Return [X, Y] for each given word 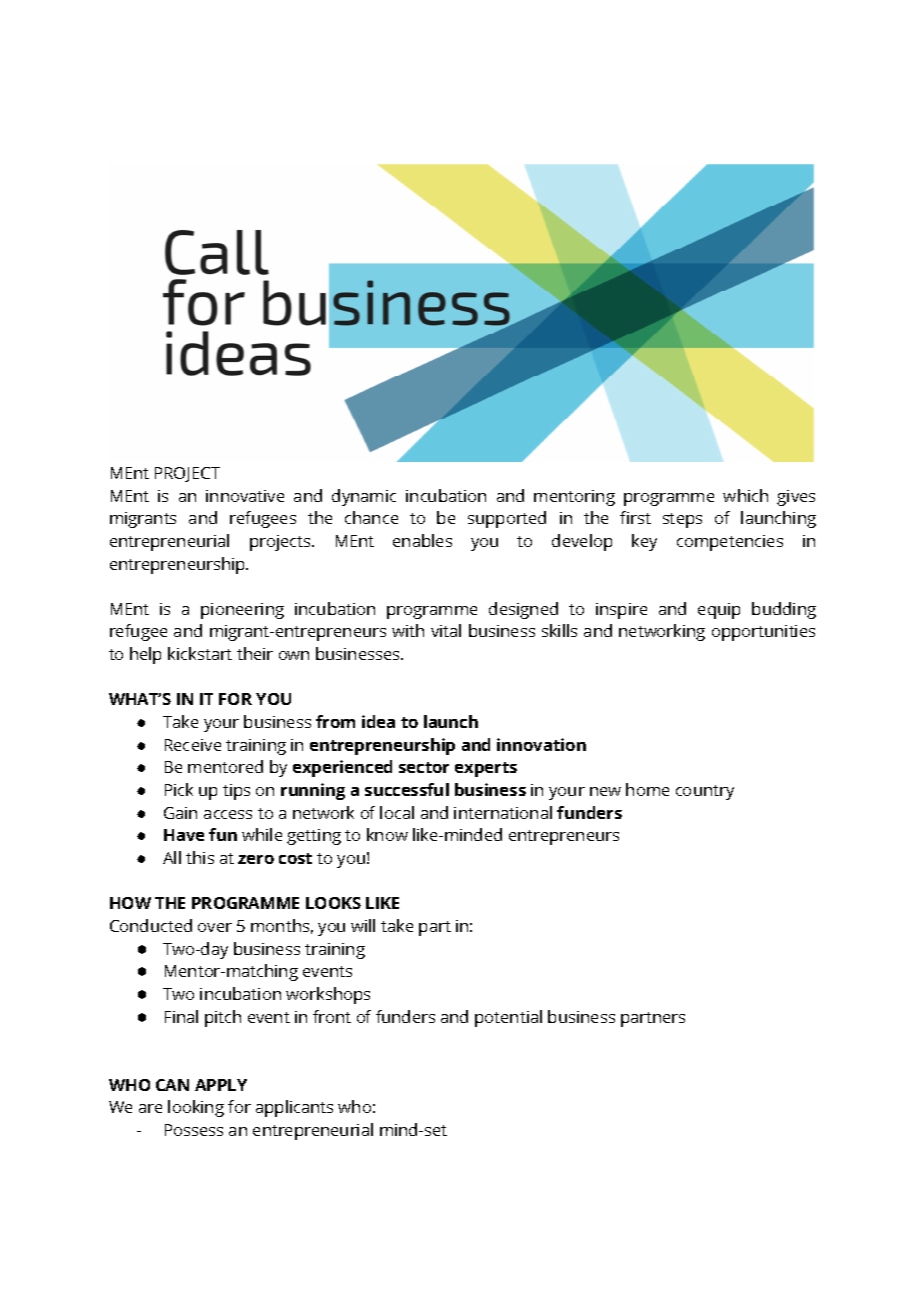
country [705, 792]
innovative [245, 496]
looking [196, 1108]
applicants [294, 1108]
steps [682, 520]
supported [507, 519]
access [228, 814]
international [503, 812]
